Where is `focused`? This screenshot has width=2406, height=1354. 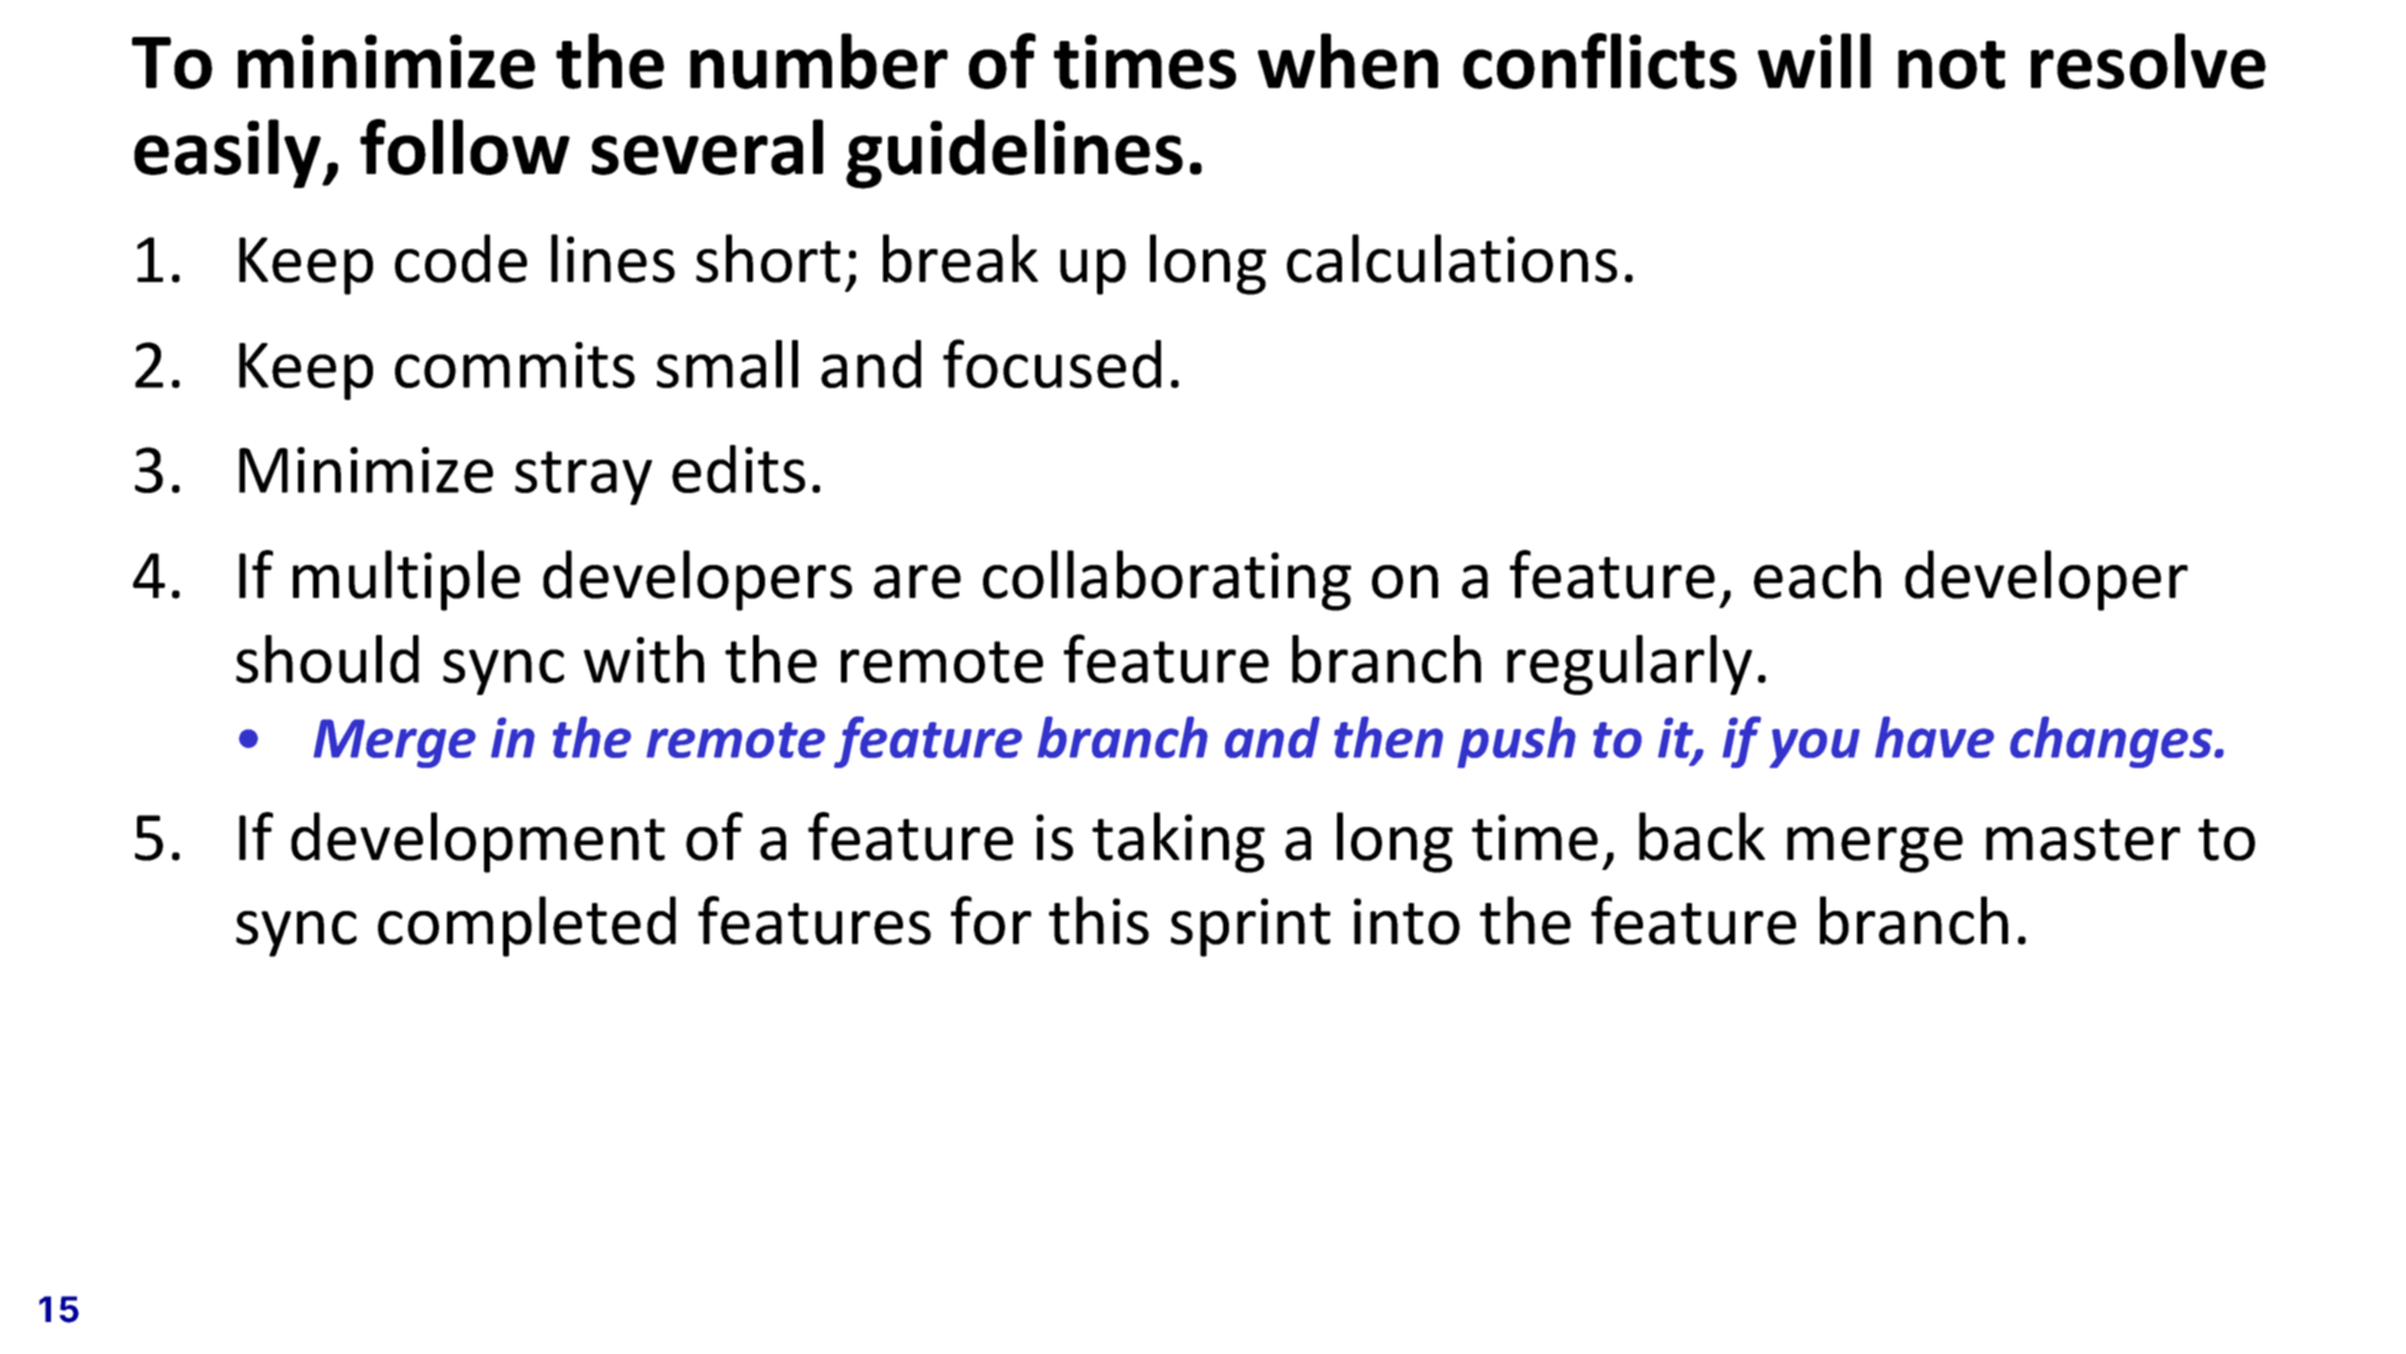 focused is located at coordinates (1052, 363).
